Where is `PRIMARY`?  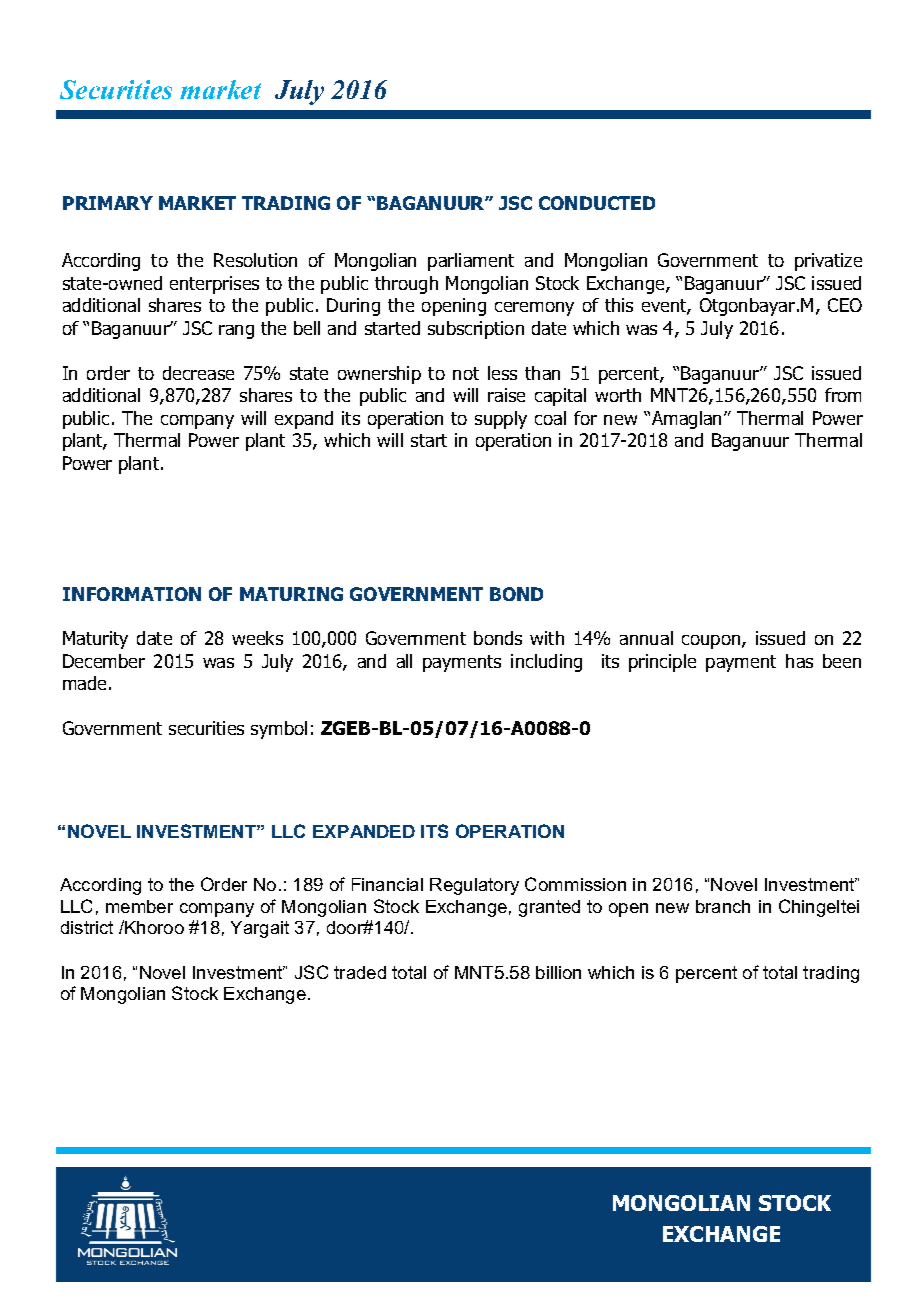
PRIMARY is located at coordinates (108, 203).
